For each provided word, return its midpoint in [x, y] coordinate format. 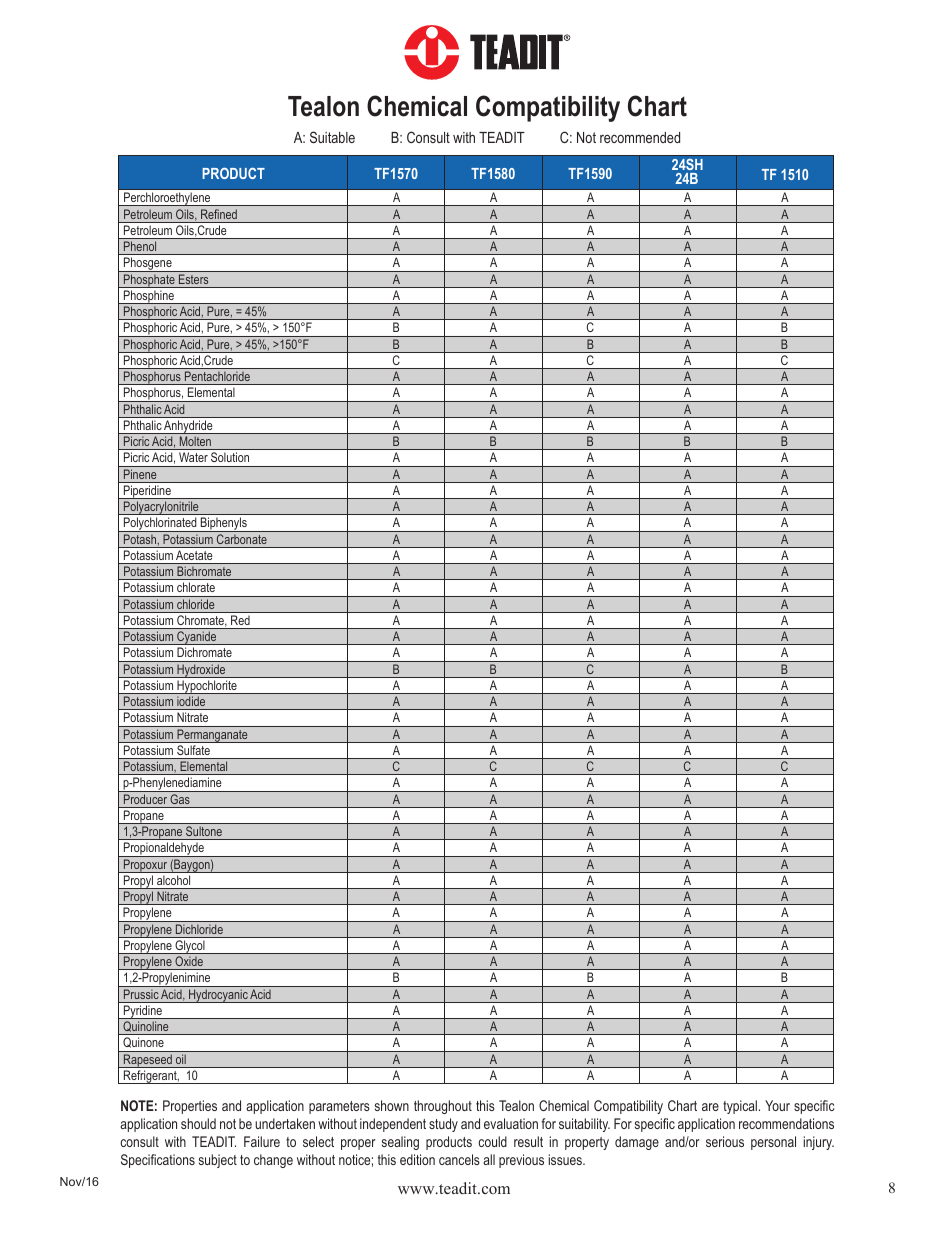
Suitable [332, 137]
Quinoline [146, 1028]
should [198, 1123]
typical [740, 1107]
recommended [640, 137]
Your [777, 1105]
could [492, 1141]
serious [725, 1141]
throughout [443, 1107]
